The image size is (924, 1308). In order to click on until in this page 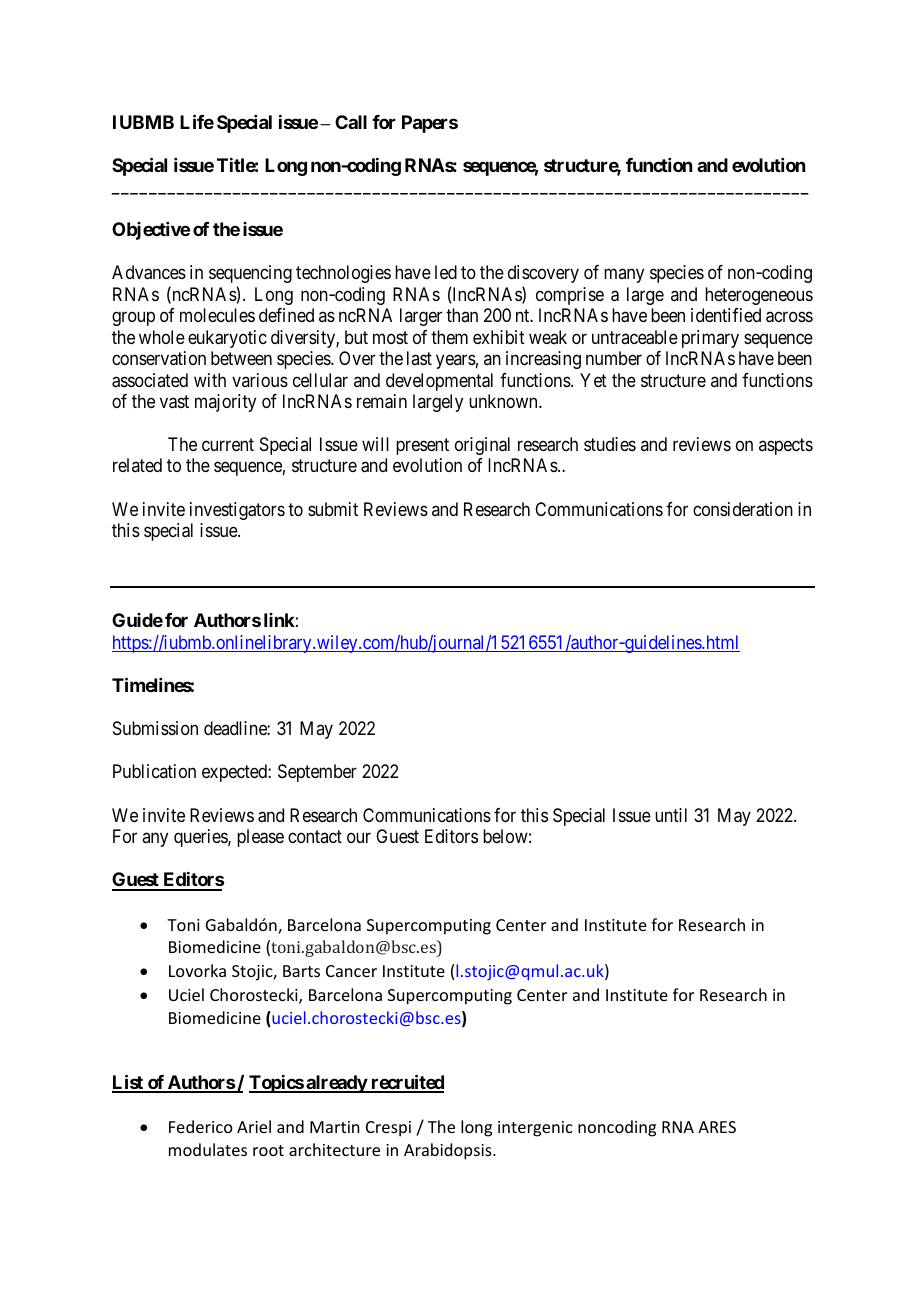, I will do `click(671, 815)`.
